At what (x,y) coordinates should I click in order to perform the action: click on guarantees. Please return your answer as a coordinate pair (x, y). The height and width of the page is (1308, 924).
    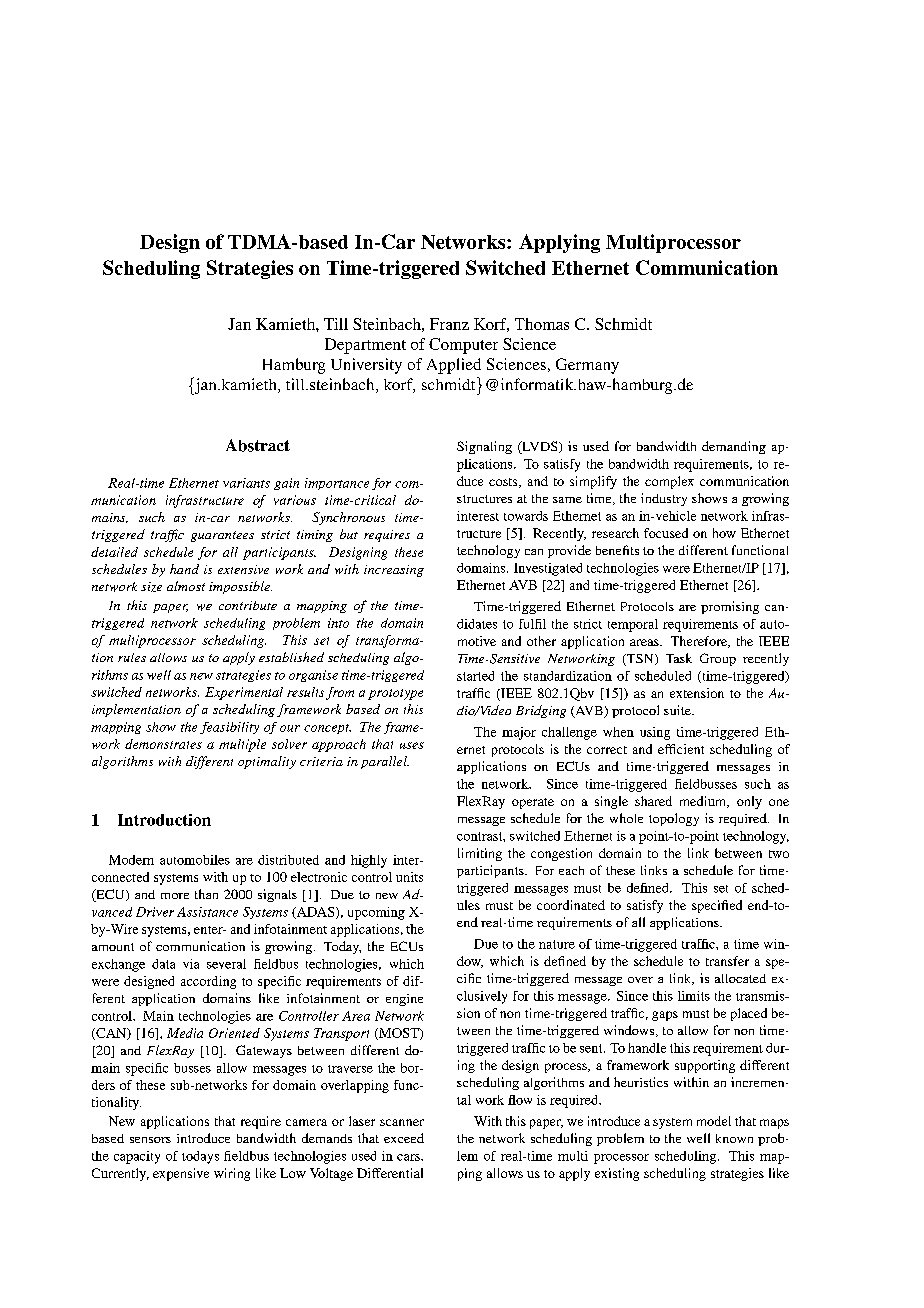
    Looking at the image, I should click on (222, 536).
